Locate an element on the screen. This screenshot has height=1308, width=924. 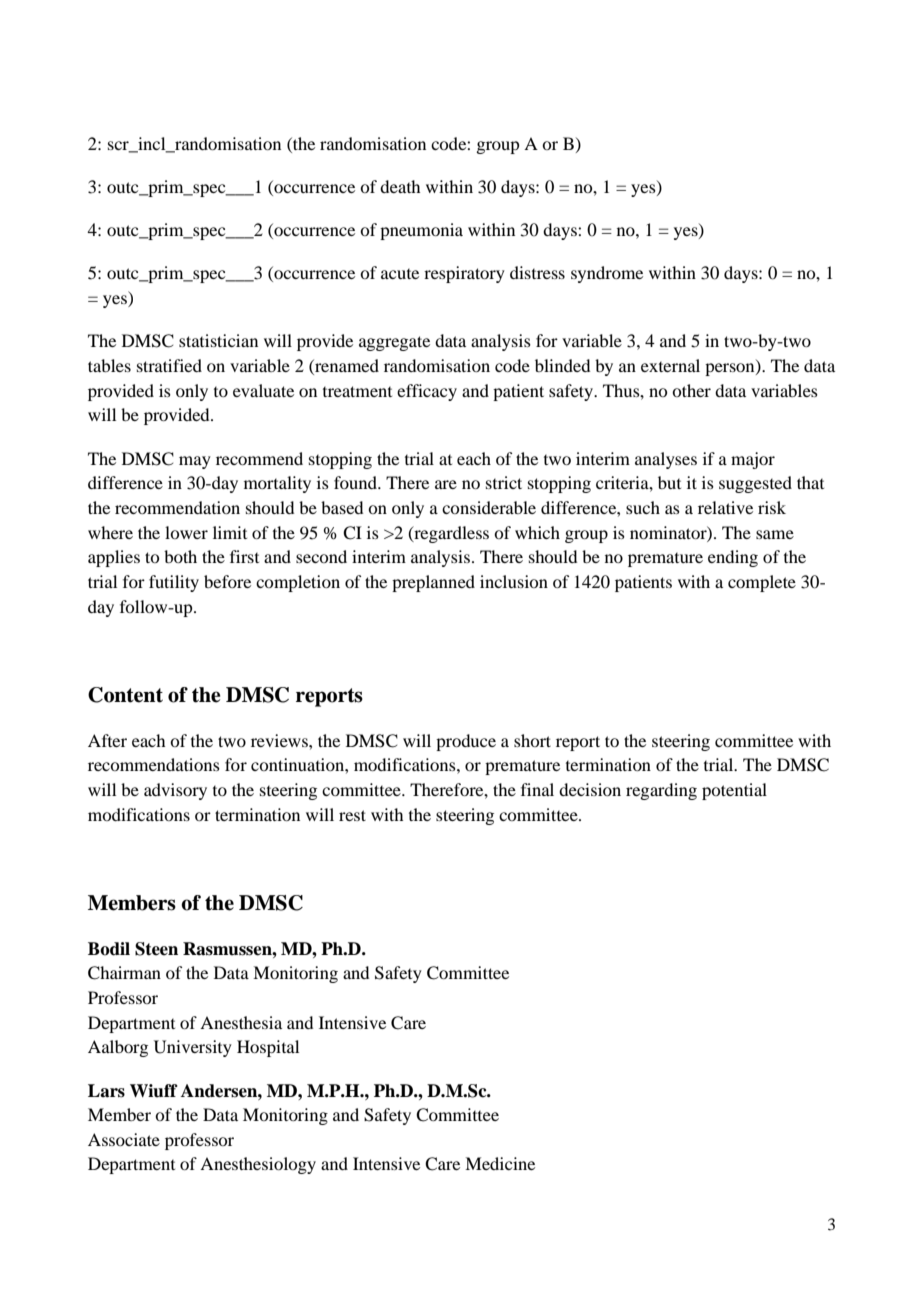
rest is located at coordinates (352, 815).
